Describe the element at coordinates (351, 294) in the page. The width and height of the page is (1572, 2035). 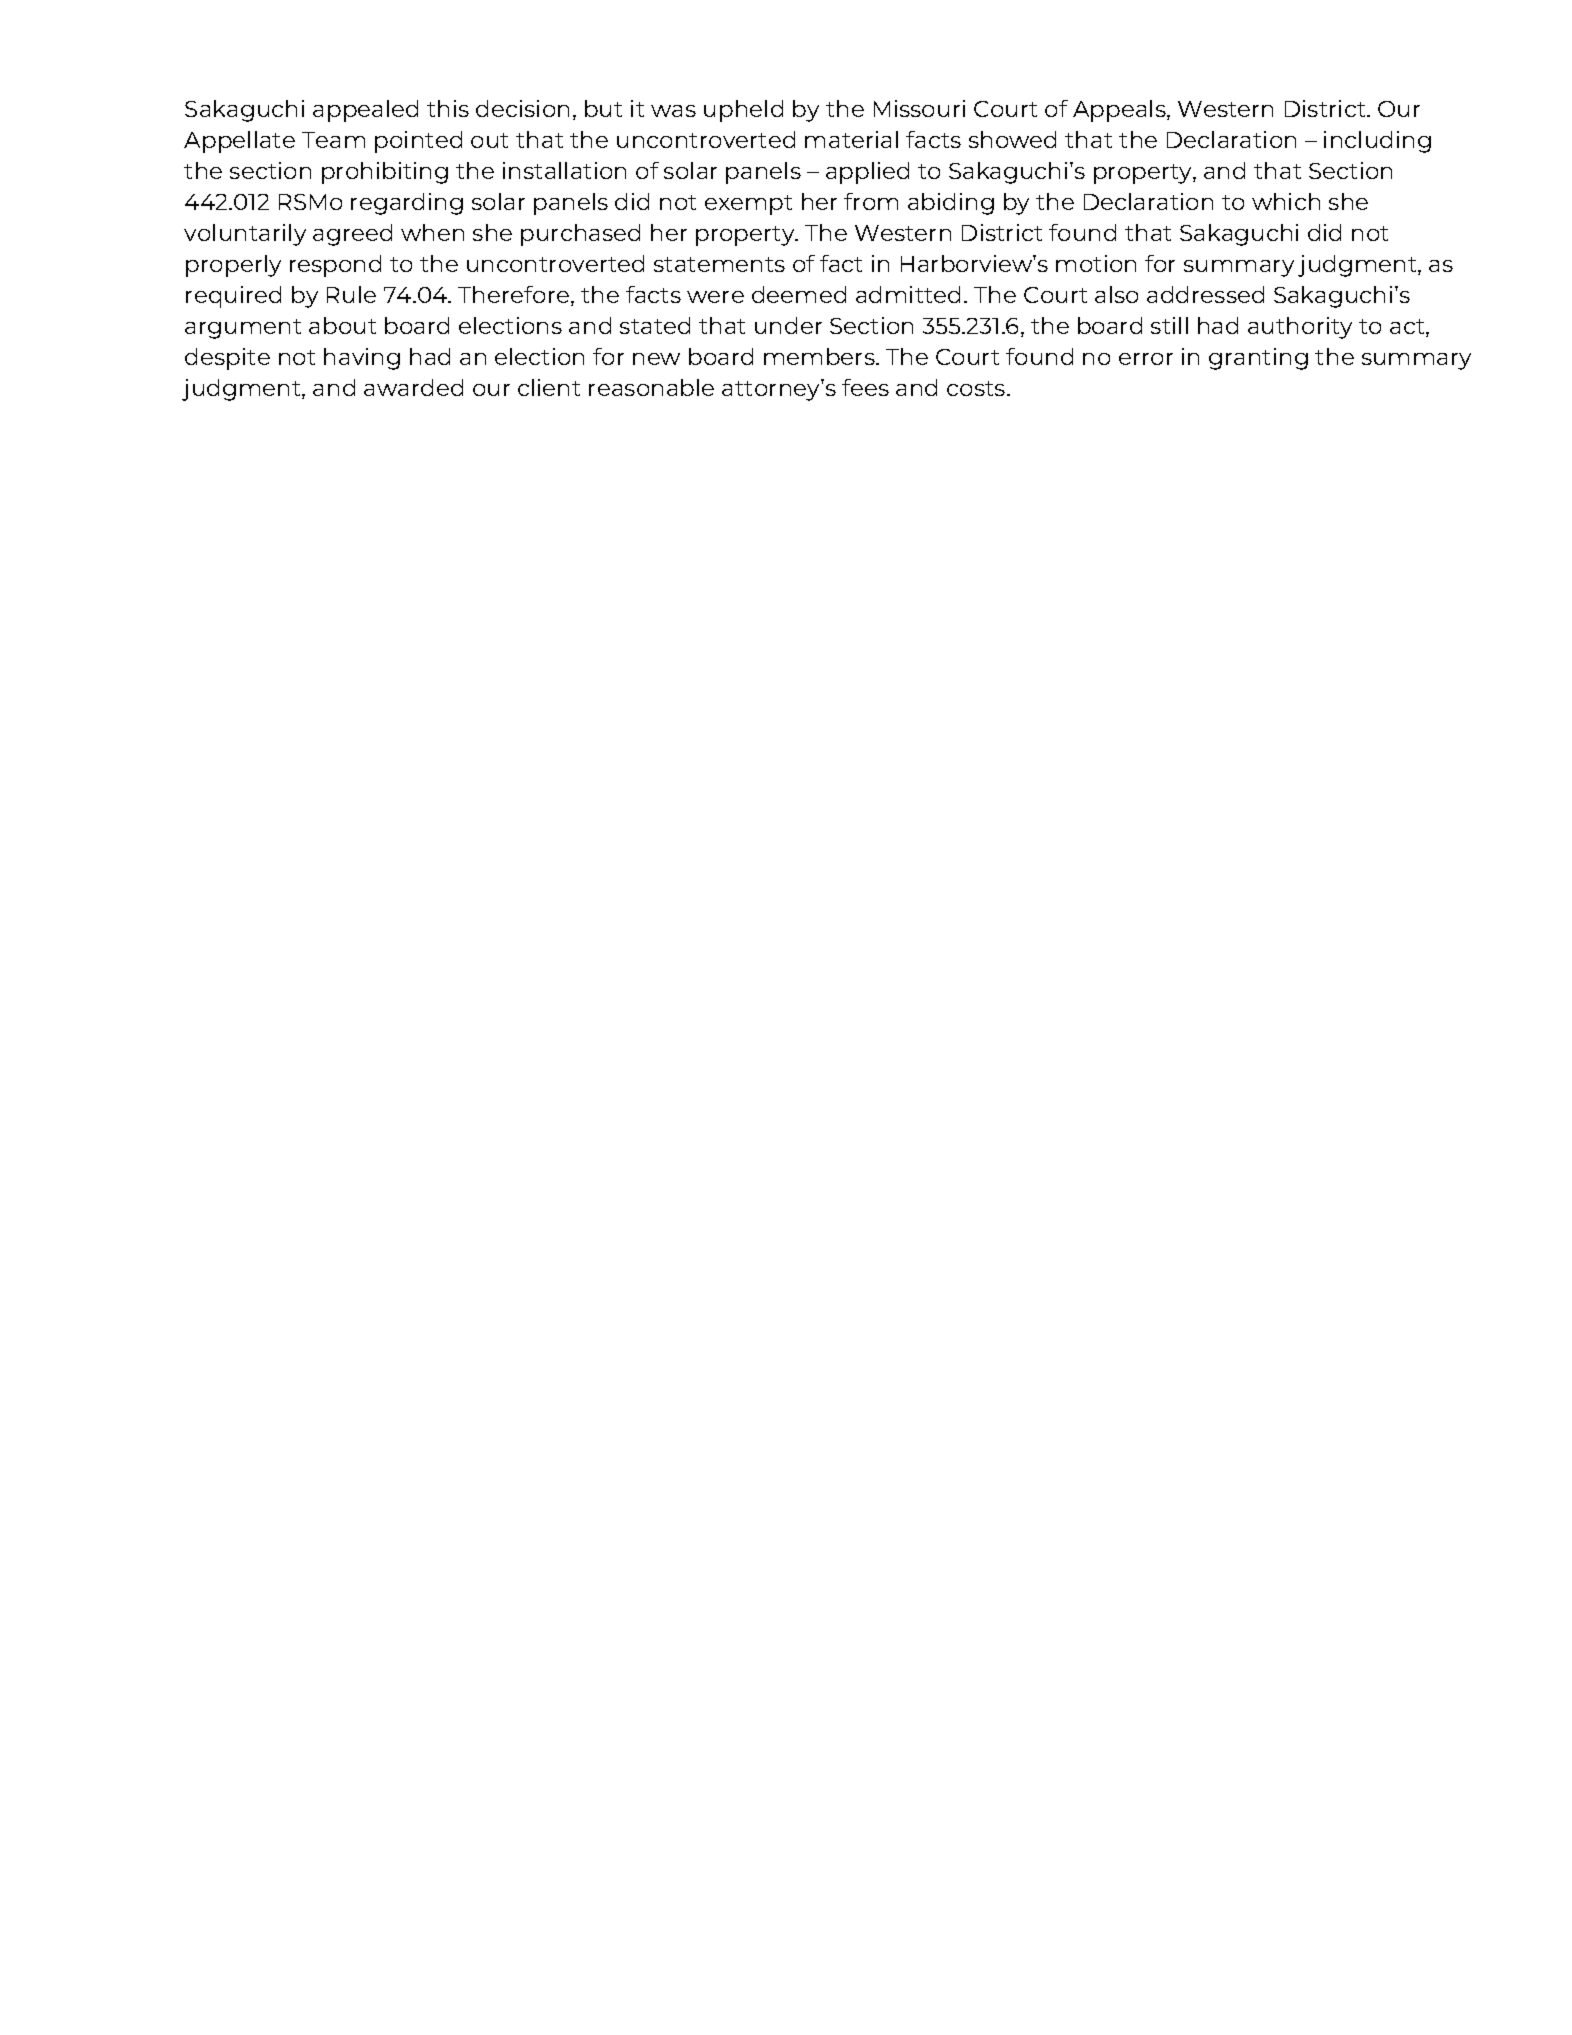
I see `Rule` at that location.
